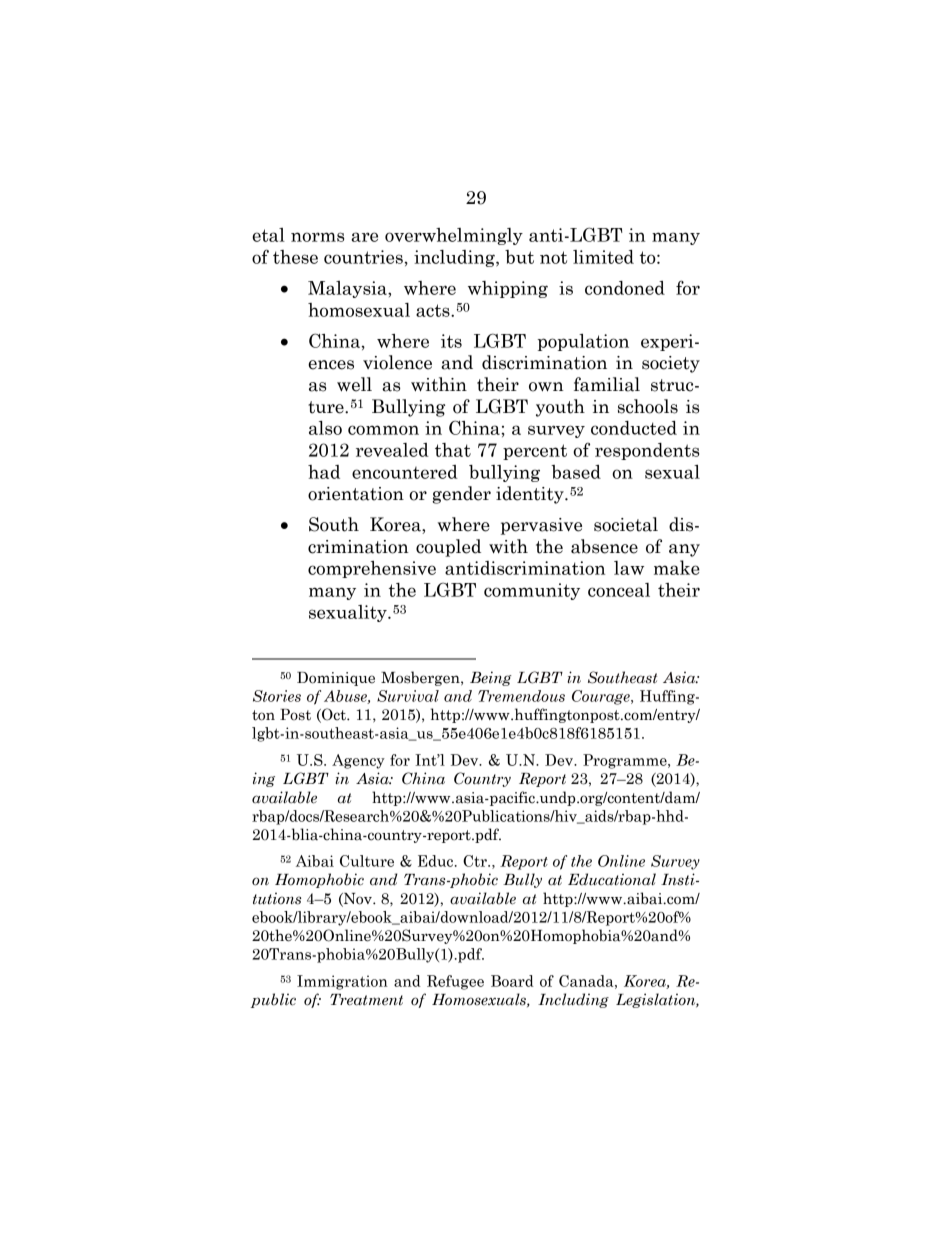 The width and height of the document is (952, 1233). What do you see at coordinates (342, 982) in the document?
I see `Immigration` at bounding box center [342, 982].
